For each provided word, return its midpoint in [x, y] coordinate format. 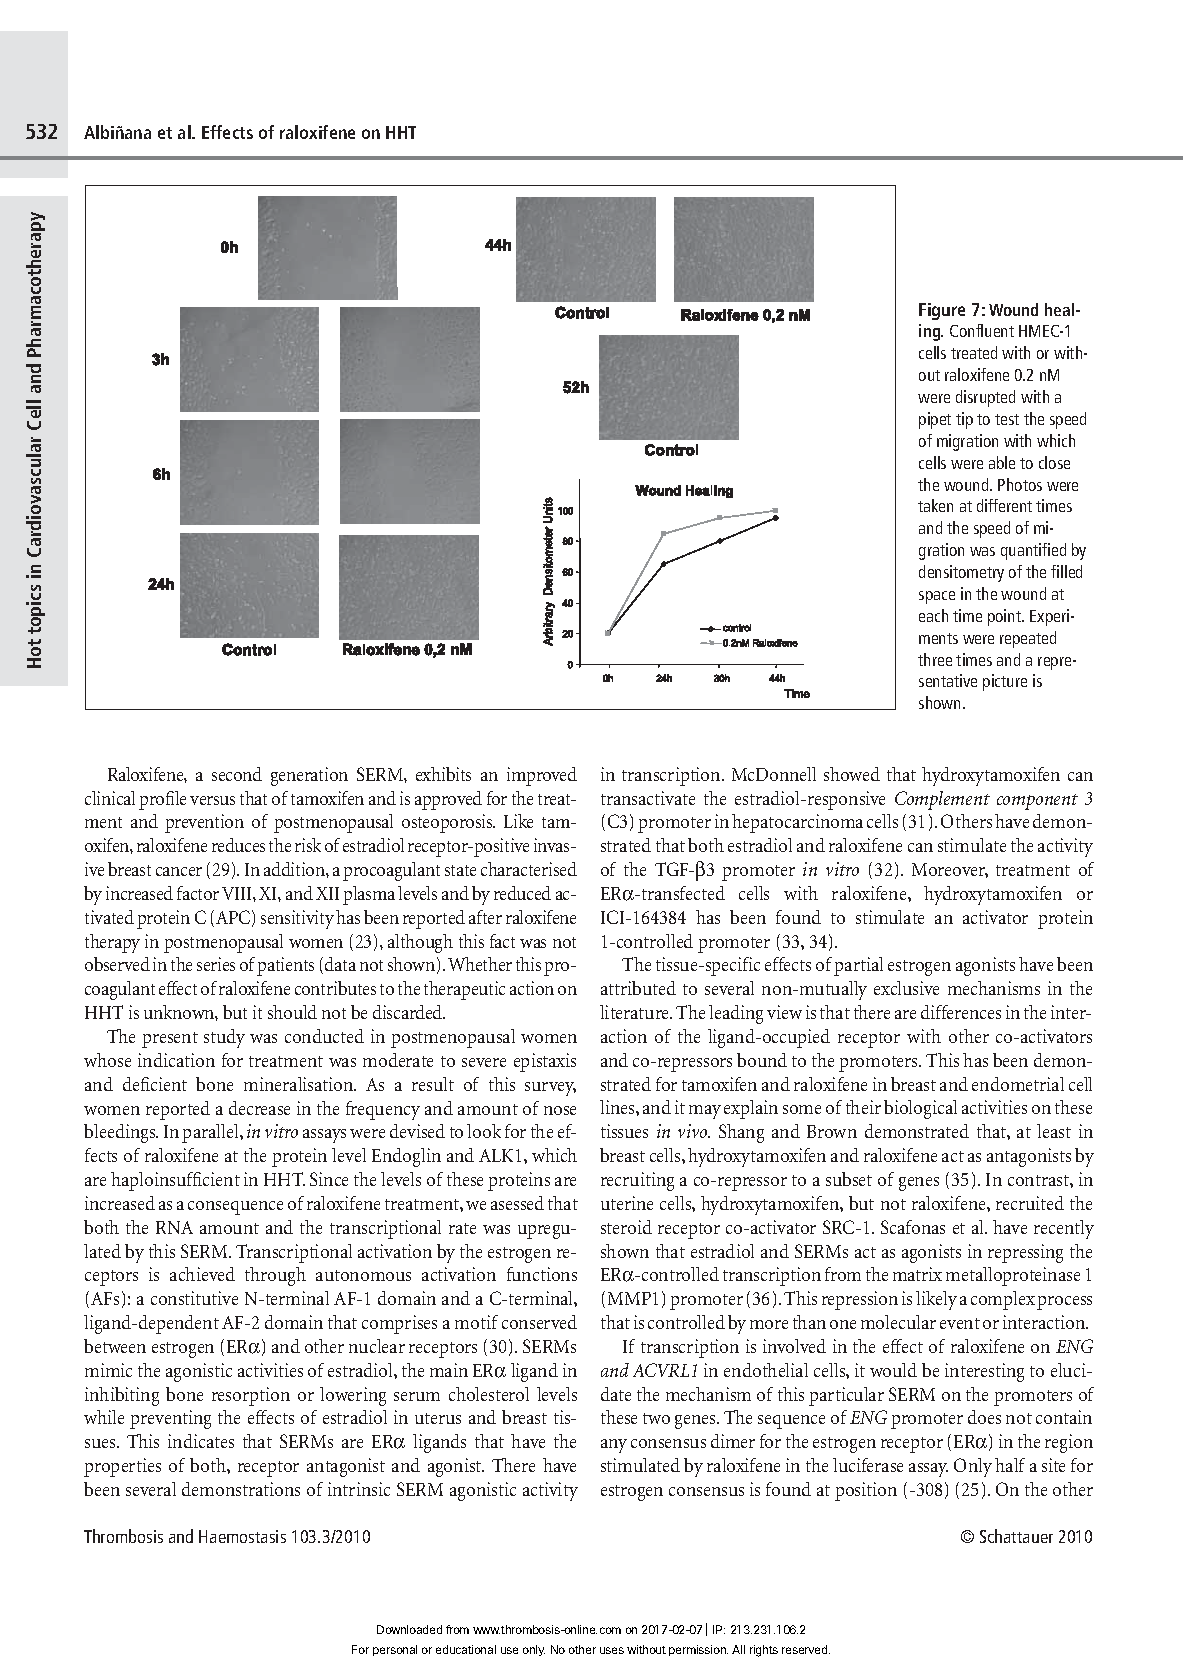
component [1037, 802]
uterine [627, 1203]
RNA [174, 1227]
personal [395, 1650]
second [237, 774]
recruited [1030, 1203]
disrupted [985, 398]
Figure [942, 311]
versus [212, 800]
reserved [806, 1649]
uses [612, 1650]
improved [542, 776]
